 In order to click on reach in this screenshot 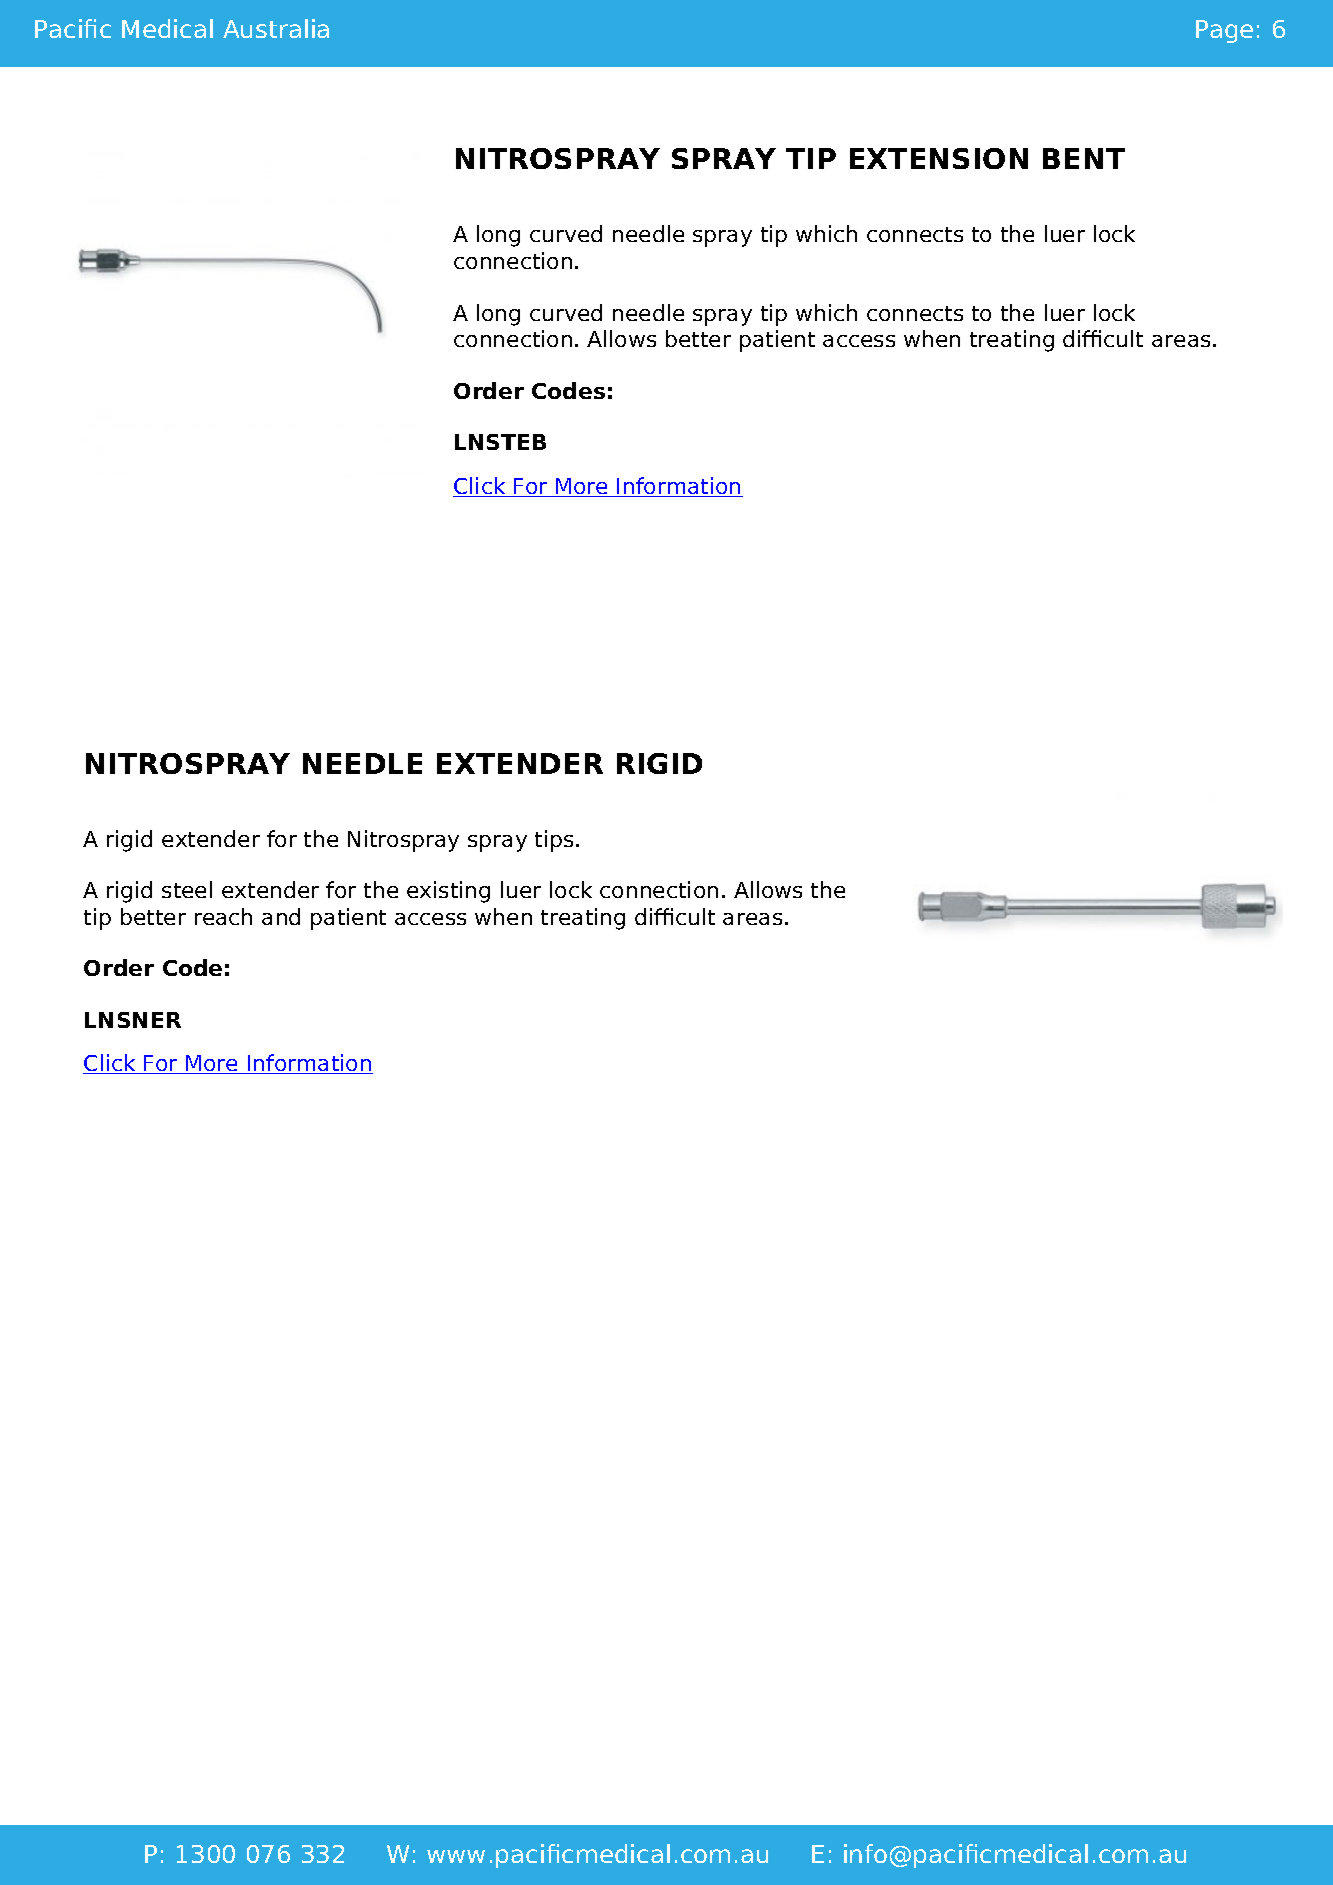, I will do `click(223, 916)`.
